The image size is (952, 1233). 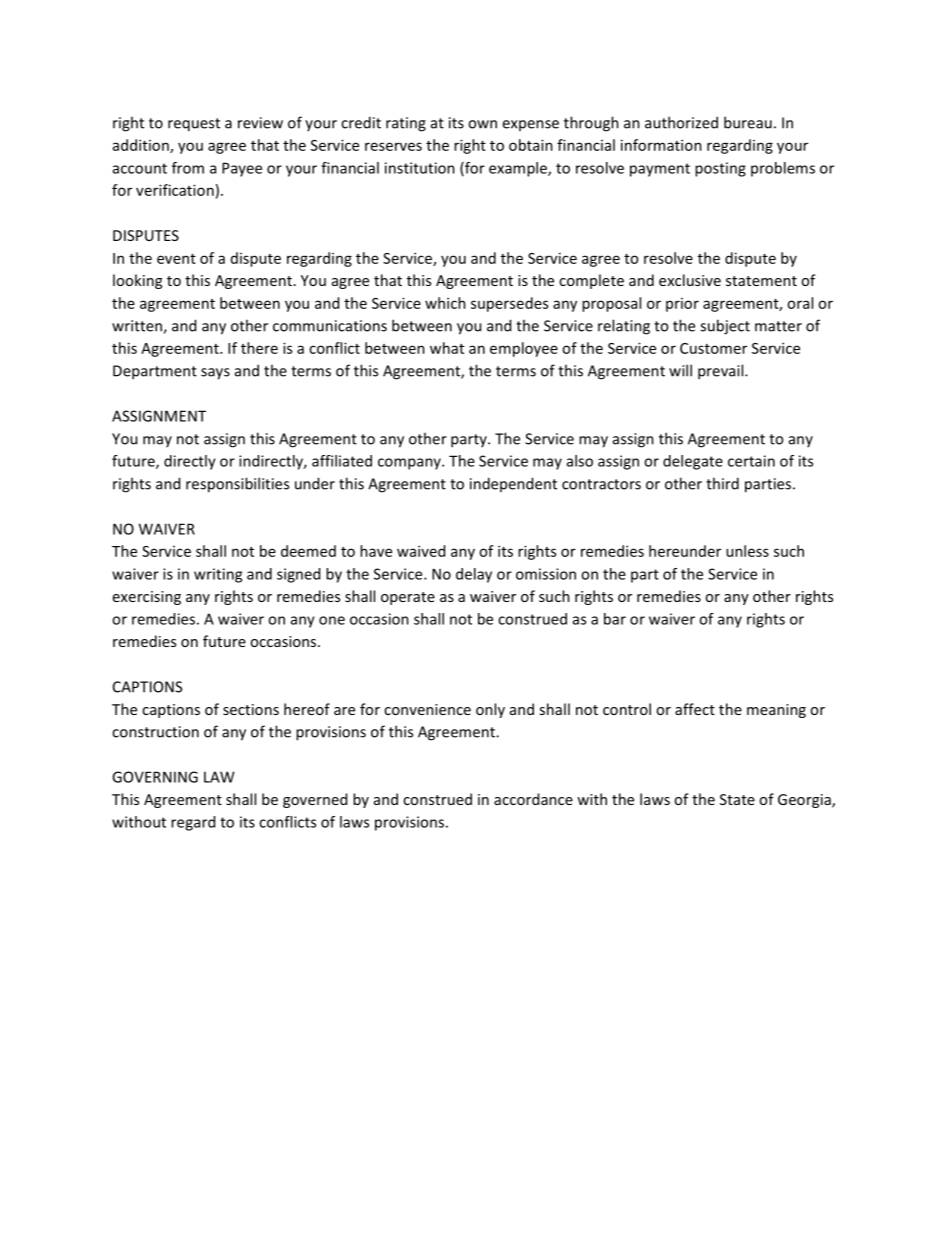 What do you see at coordinates (194, 125) in the screenshot?
I see `request` at bounding box center [194, 125].
